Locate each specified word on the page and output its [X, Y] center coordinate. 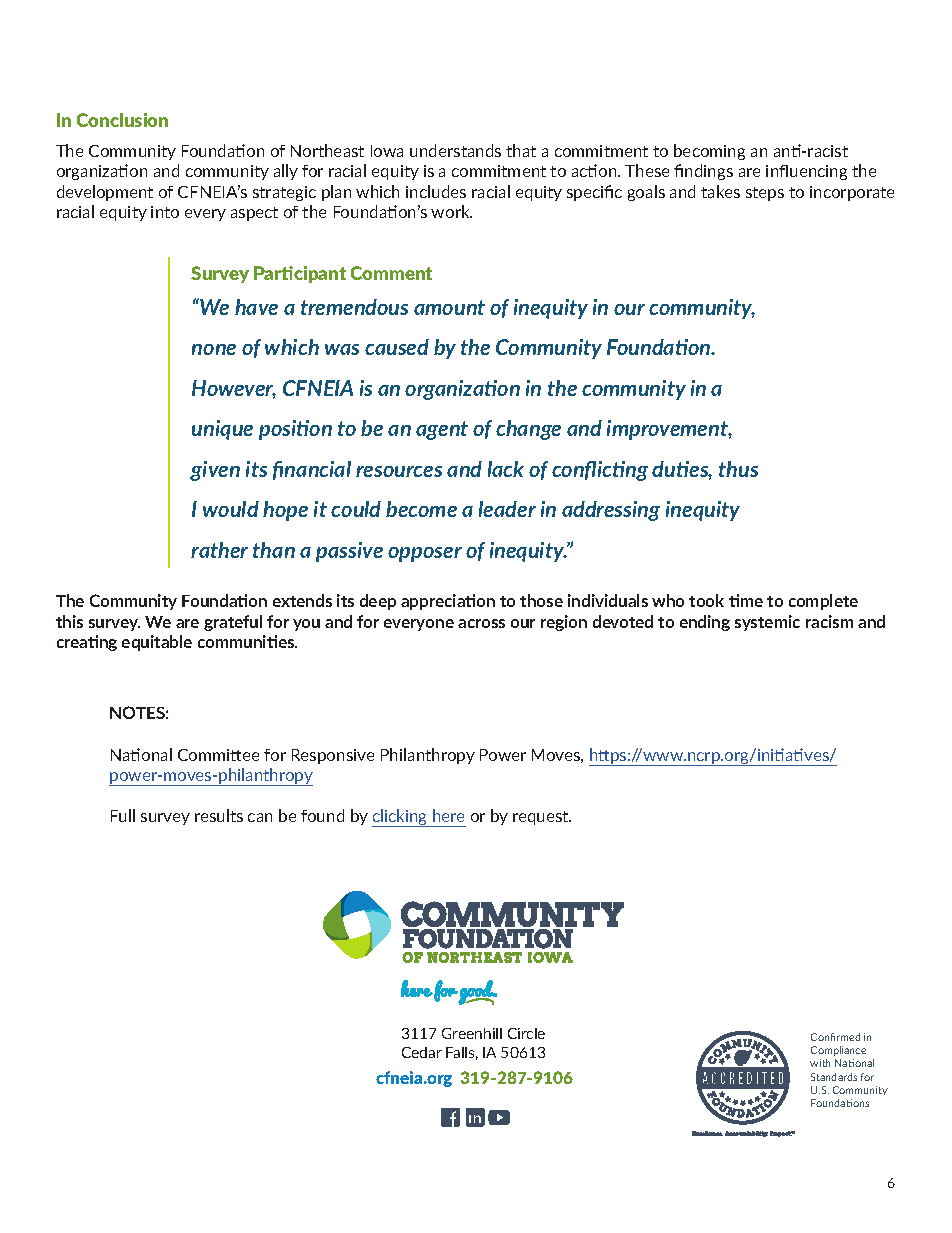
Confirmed [835, 1037]
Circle [526, 1033]
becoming [709, 152]
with [820, 1063]
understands [455, 150]
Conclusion [122, 120]
